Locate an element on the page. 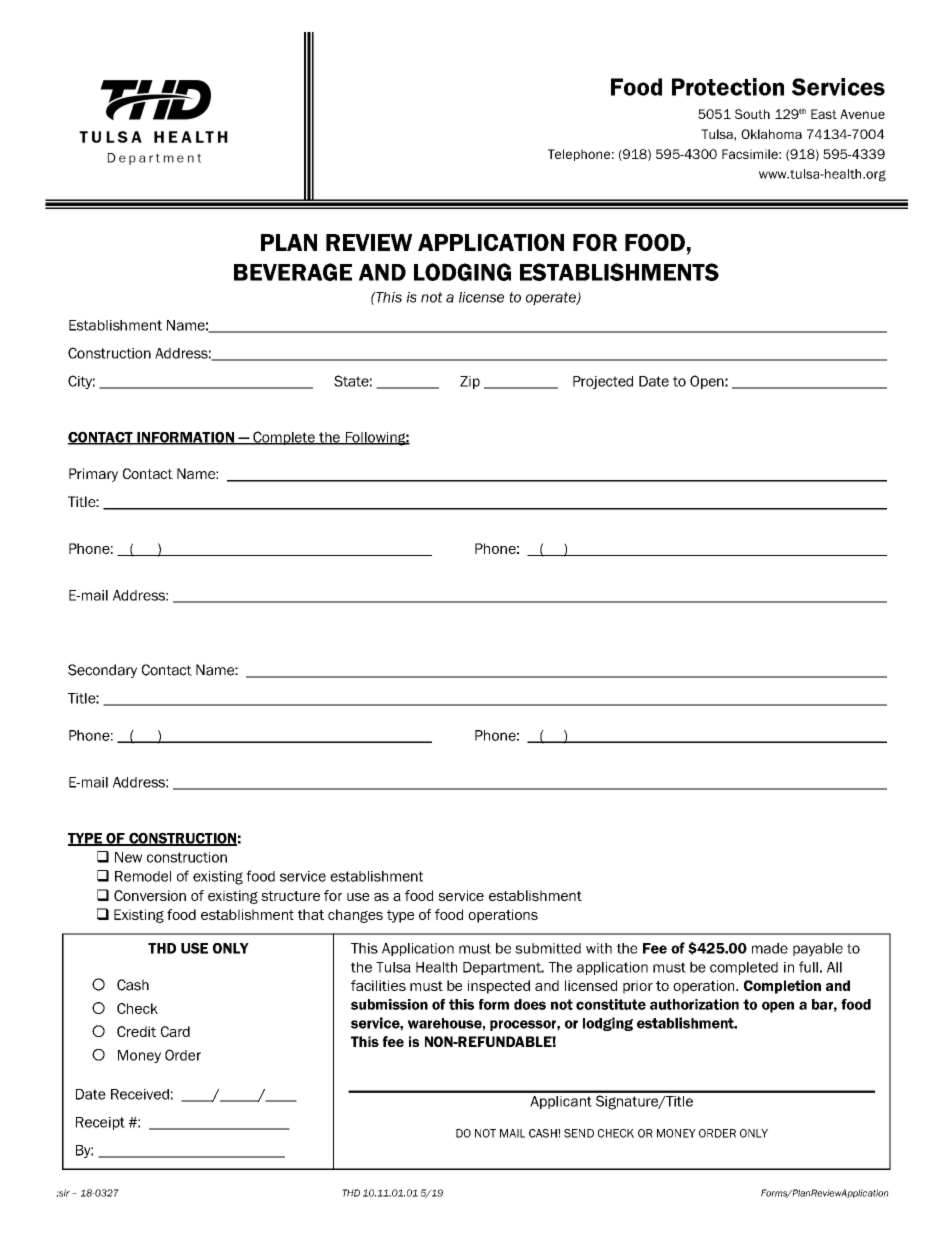 This document has width=952, height=1233. Primary is located at coordinates (93, 475).
